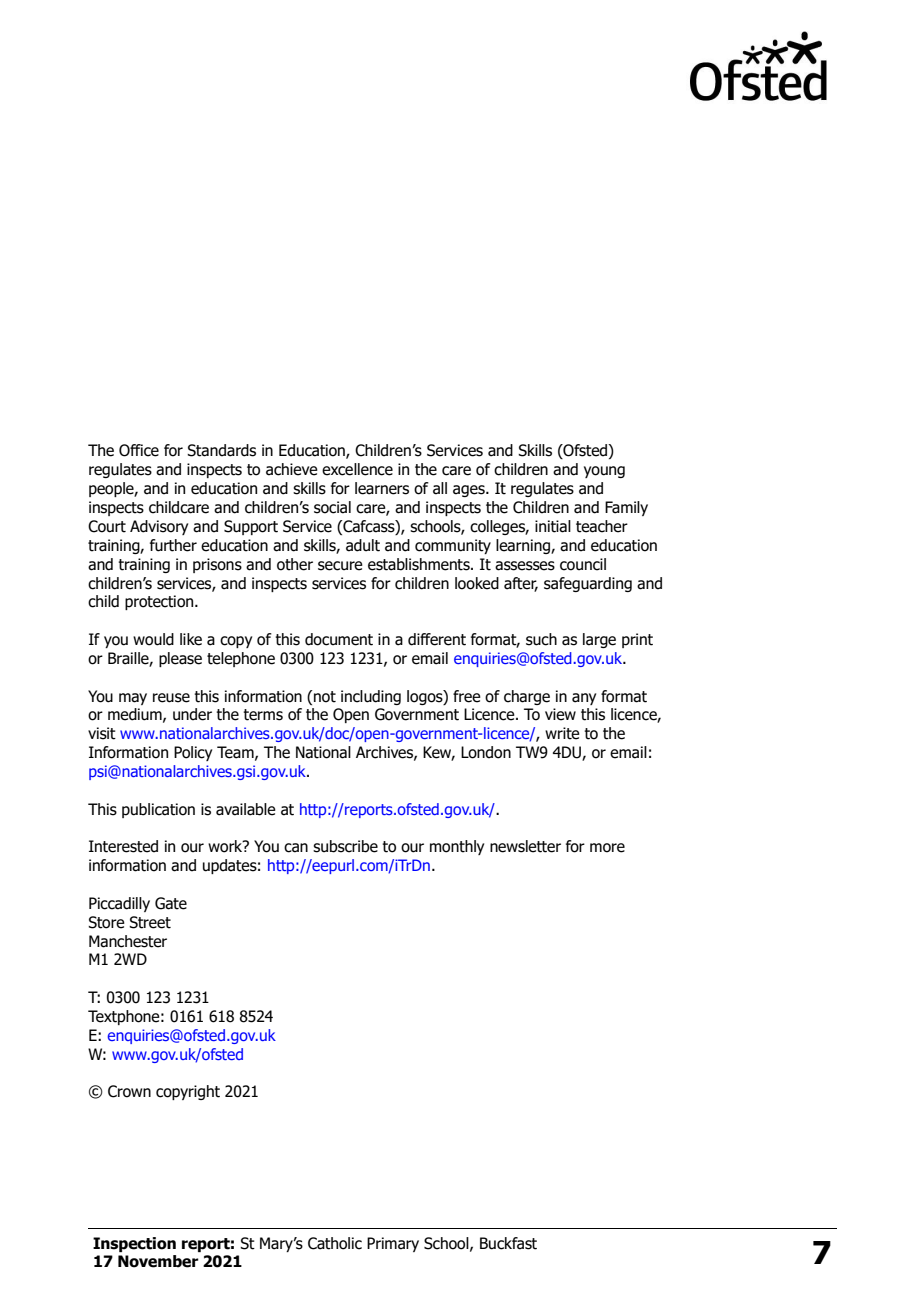  Describe the element at coordinates (134, 1244) in the screenshot. I see `Inspection` at that location.
